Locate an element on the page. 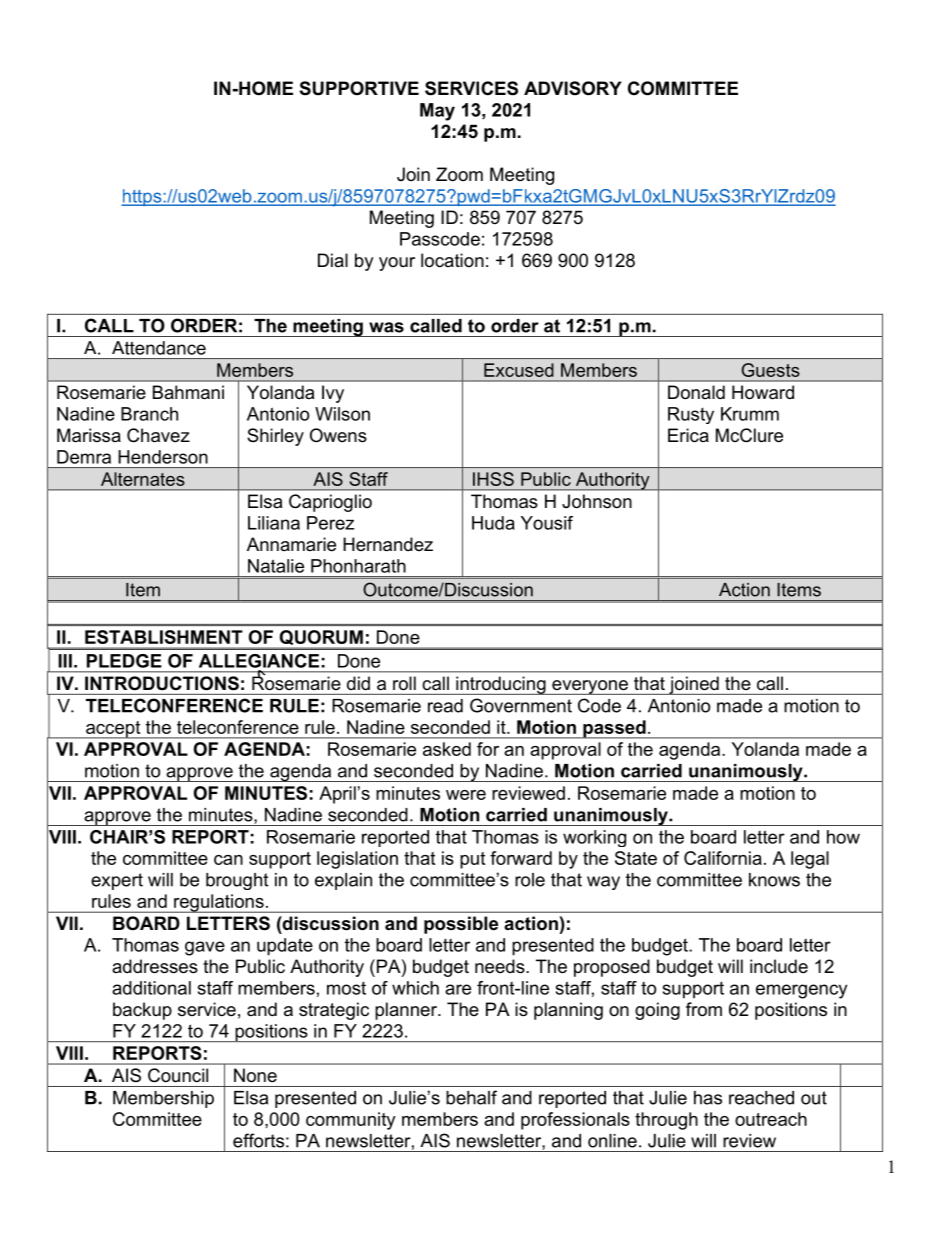 The height and width of the document is (1233, 952). Huda is located at coordinates (493, 523).
